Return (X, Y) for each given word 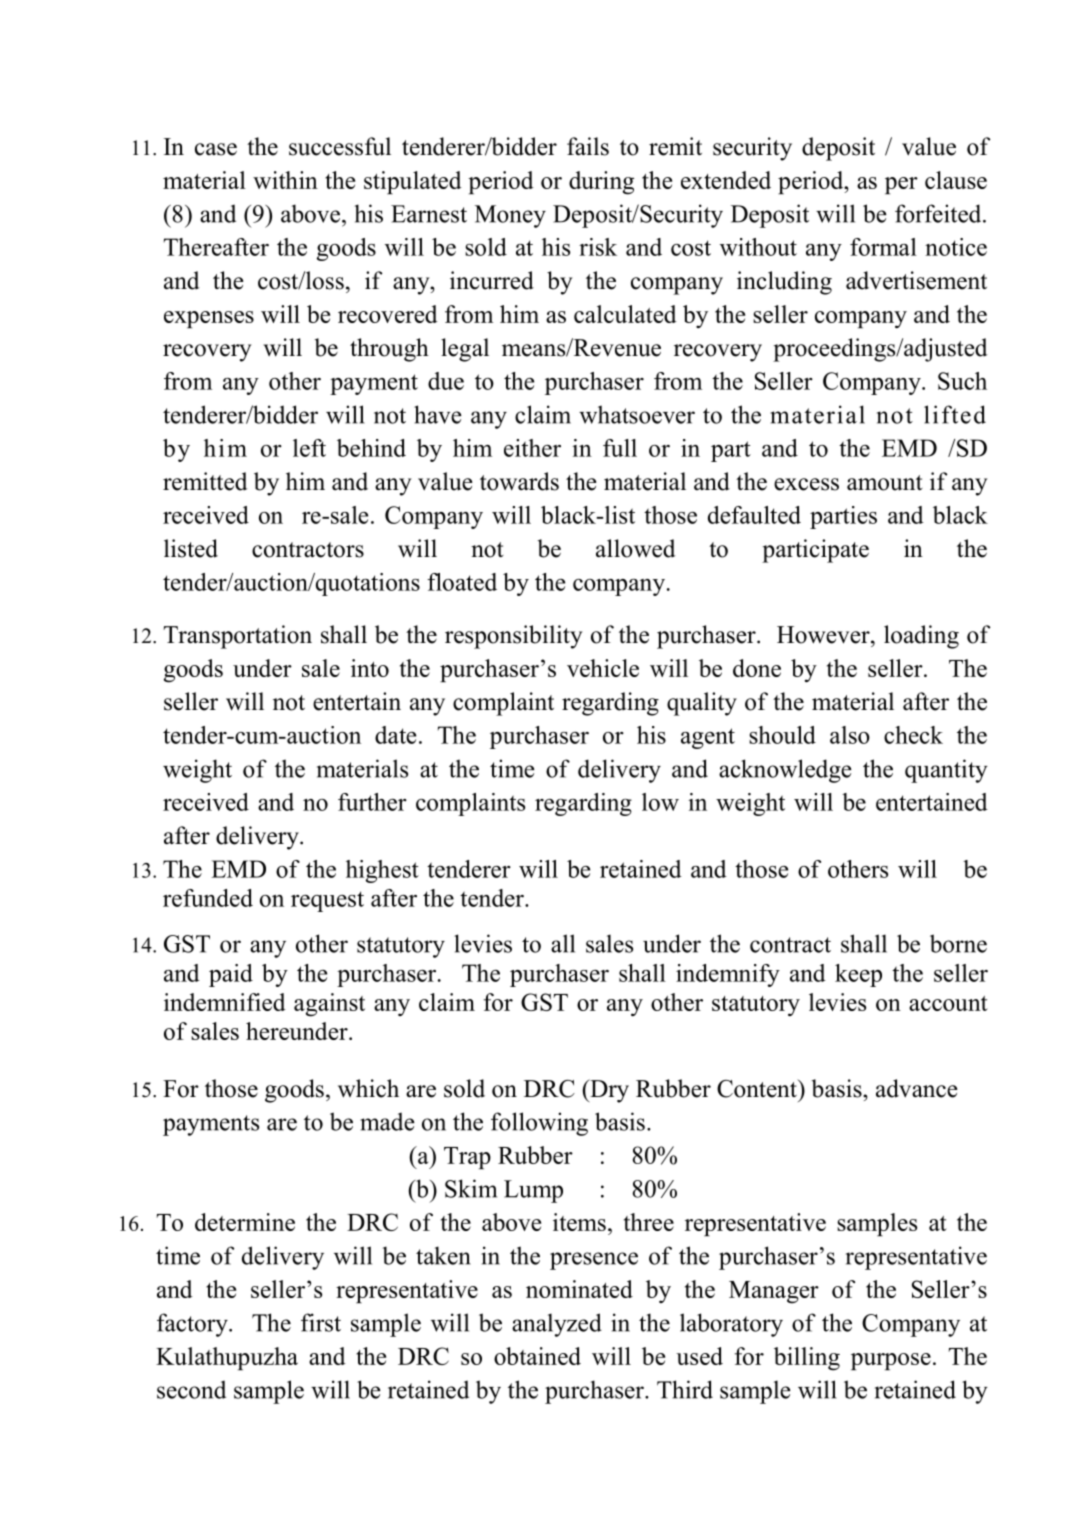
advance (917, 1088)
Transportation (237, 637)
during (601, 183)
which (368, 1088)
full (620, 448)
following (539, 1124)
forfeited (939, 213)
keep (858, 975)
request (327, 901)
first (321, 1322)
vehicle (603, 668)
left (309, 448)
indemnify (728, 975)
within (285, 180)
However (824, 635)
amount (885, 483)
